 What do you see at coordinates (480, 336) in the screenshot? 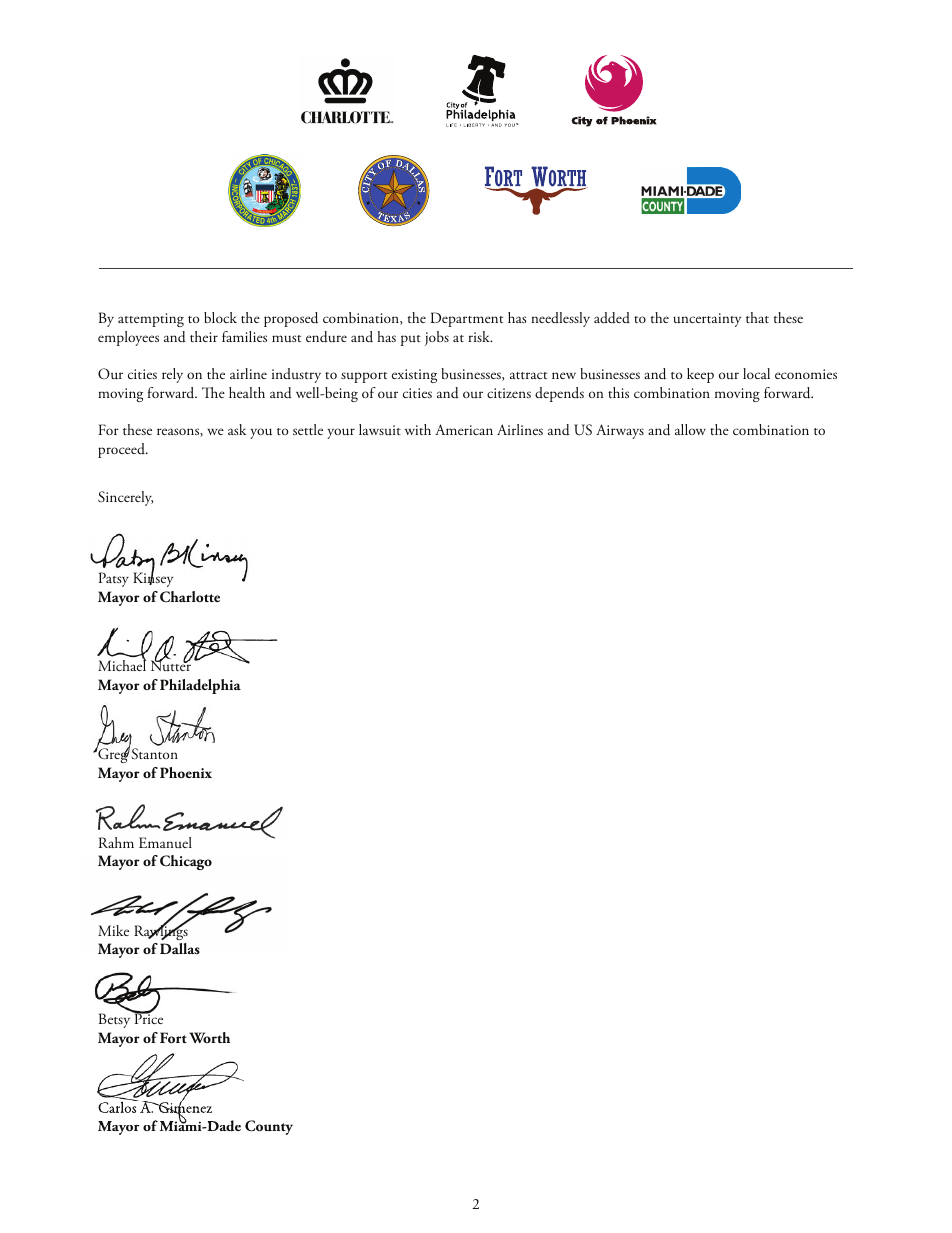
I see `risk` at bounding box center [480, 336].
